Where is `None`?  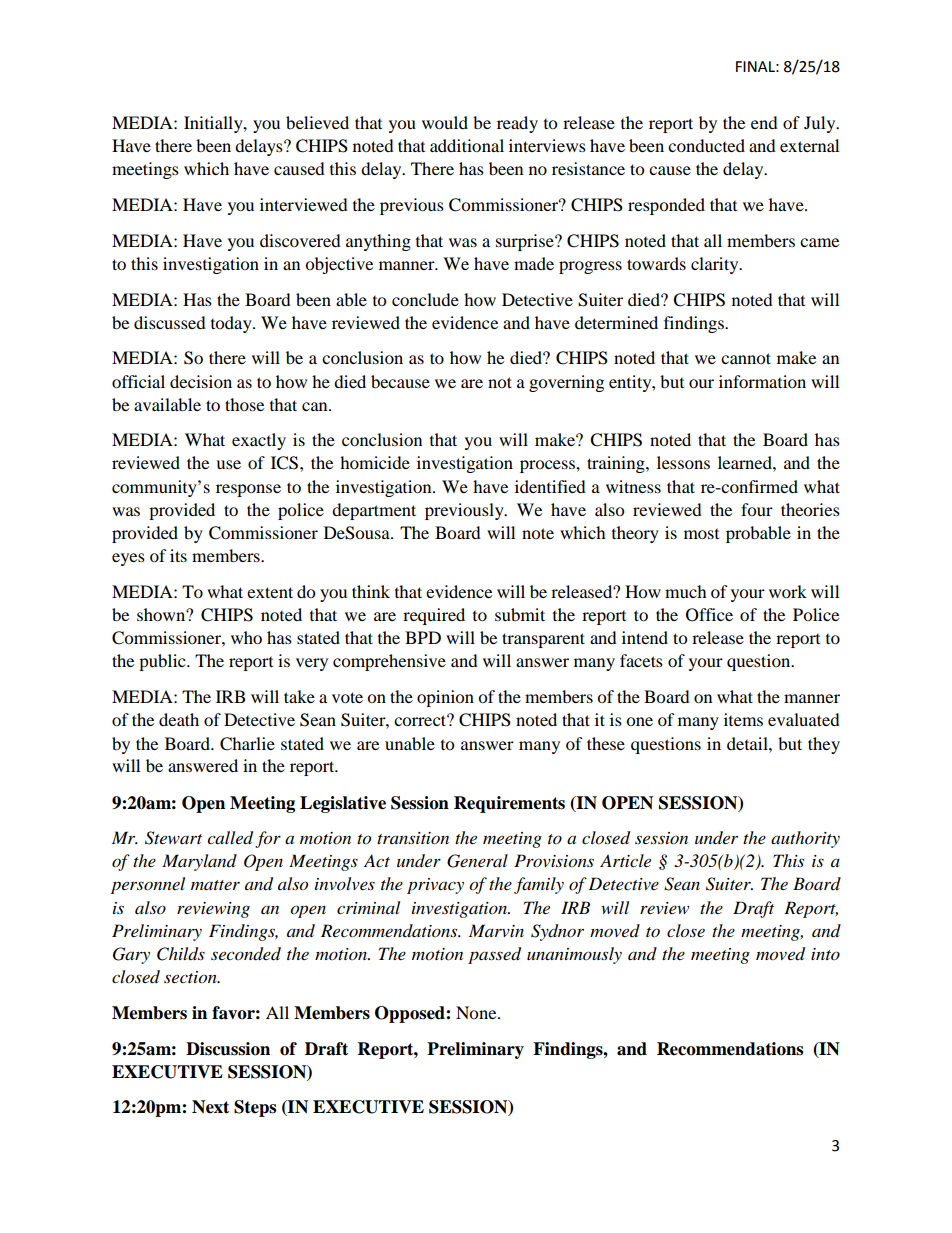 None is located at coordinates (477, 1012).
